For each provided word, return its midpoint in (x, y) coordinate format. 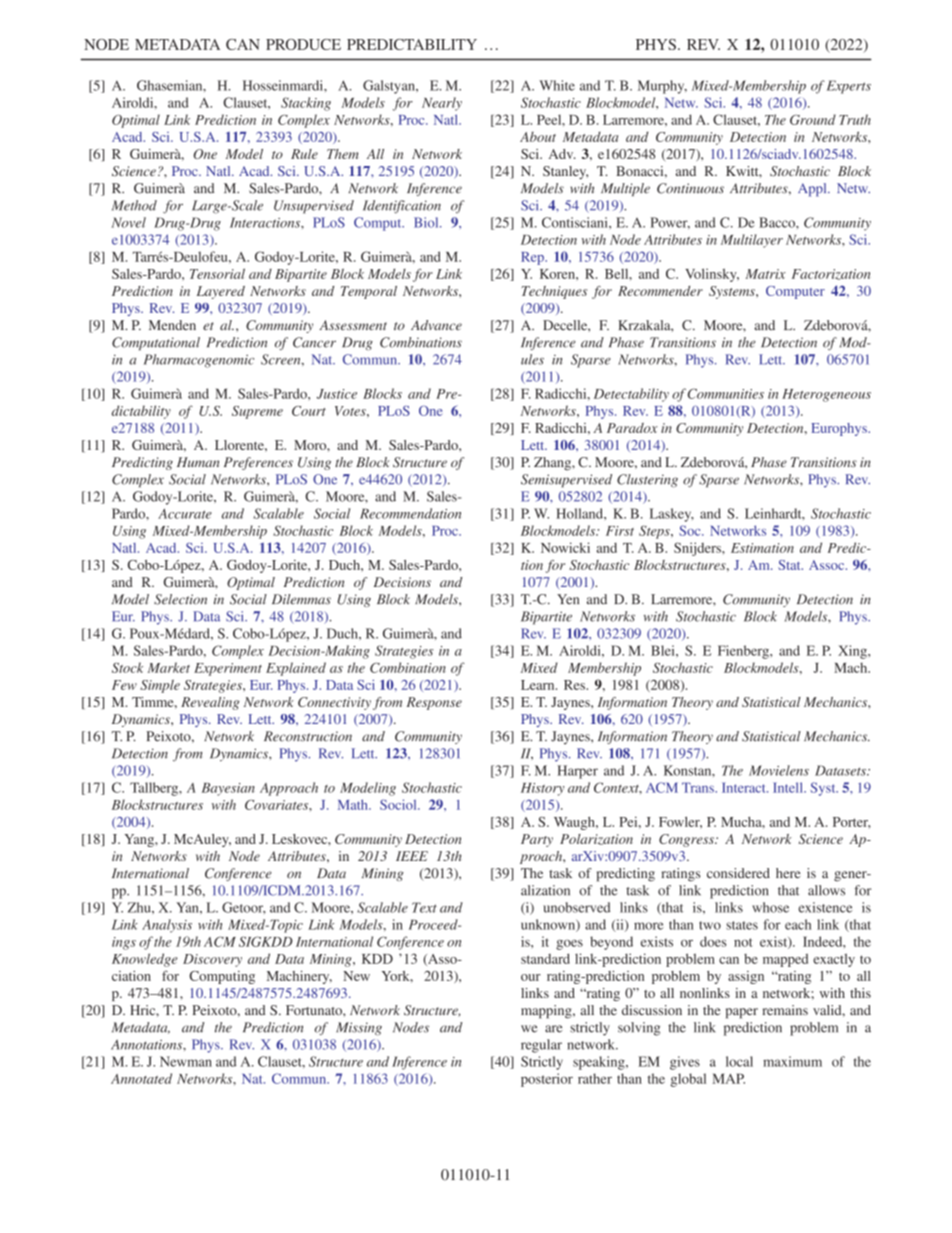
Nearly (442, 104)
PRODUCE (303, 44)
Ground (813, 119)
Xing (853, 652)
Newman (186, 1061)
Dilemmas (301, 599)
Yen (568, 599)
